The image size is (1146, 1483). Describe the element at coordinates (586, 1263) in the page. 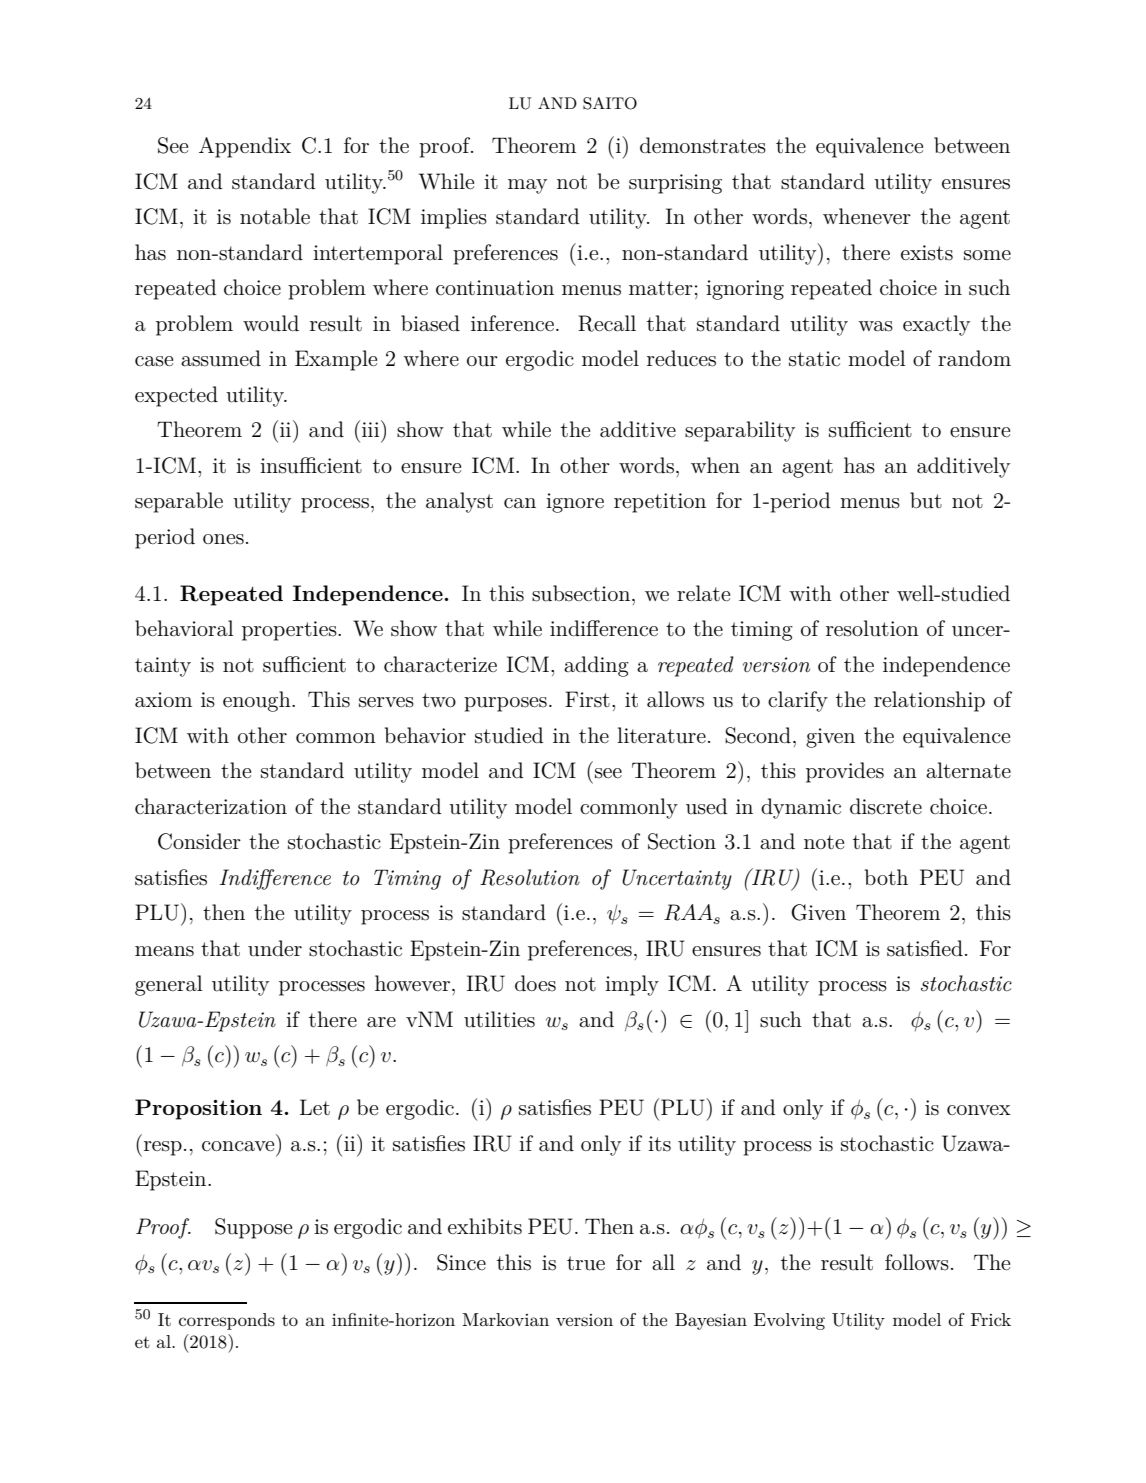

I see `true` at that location.
